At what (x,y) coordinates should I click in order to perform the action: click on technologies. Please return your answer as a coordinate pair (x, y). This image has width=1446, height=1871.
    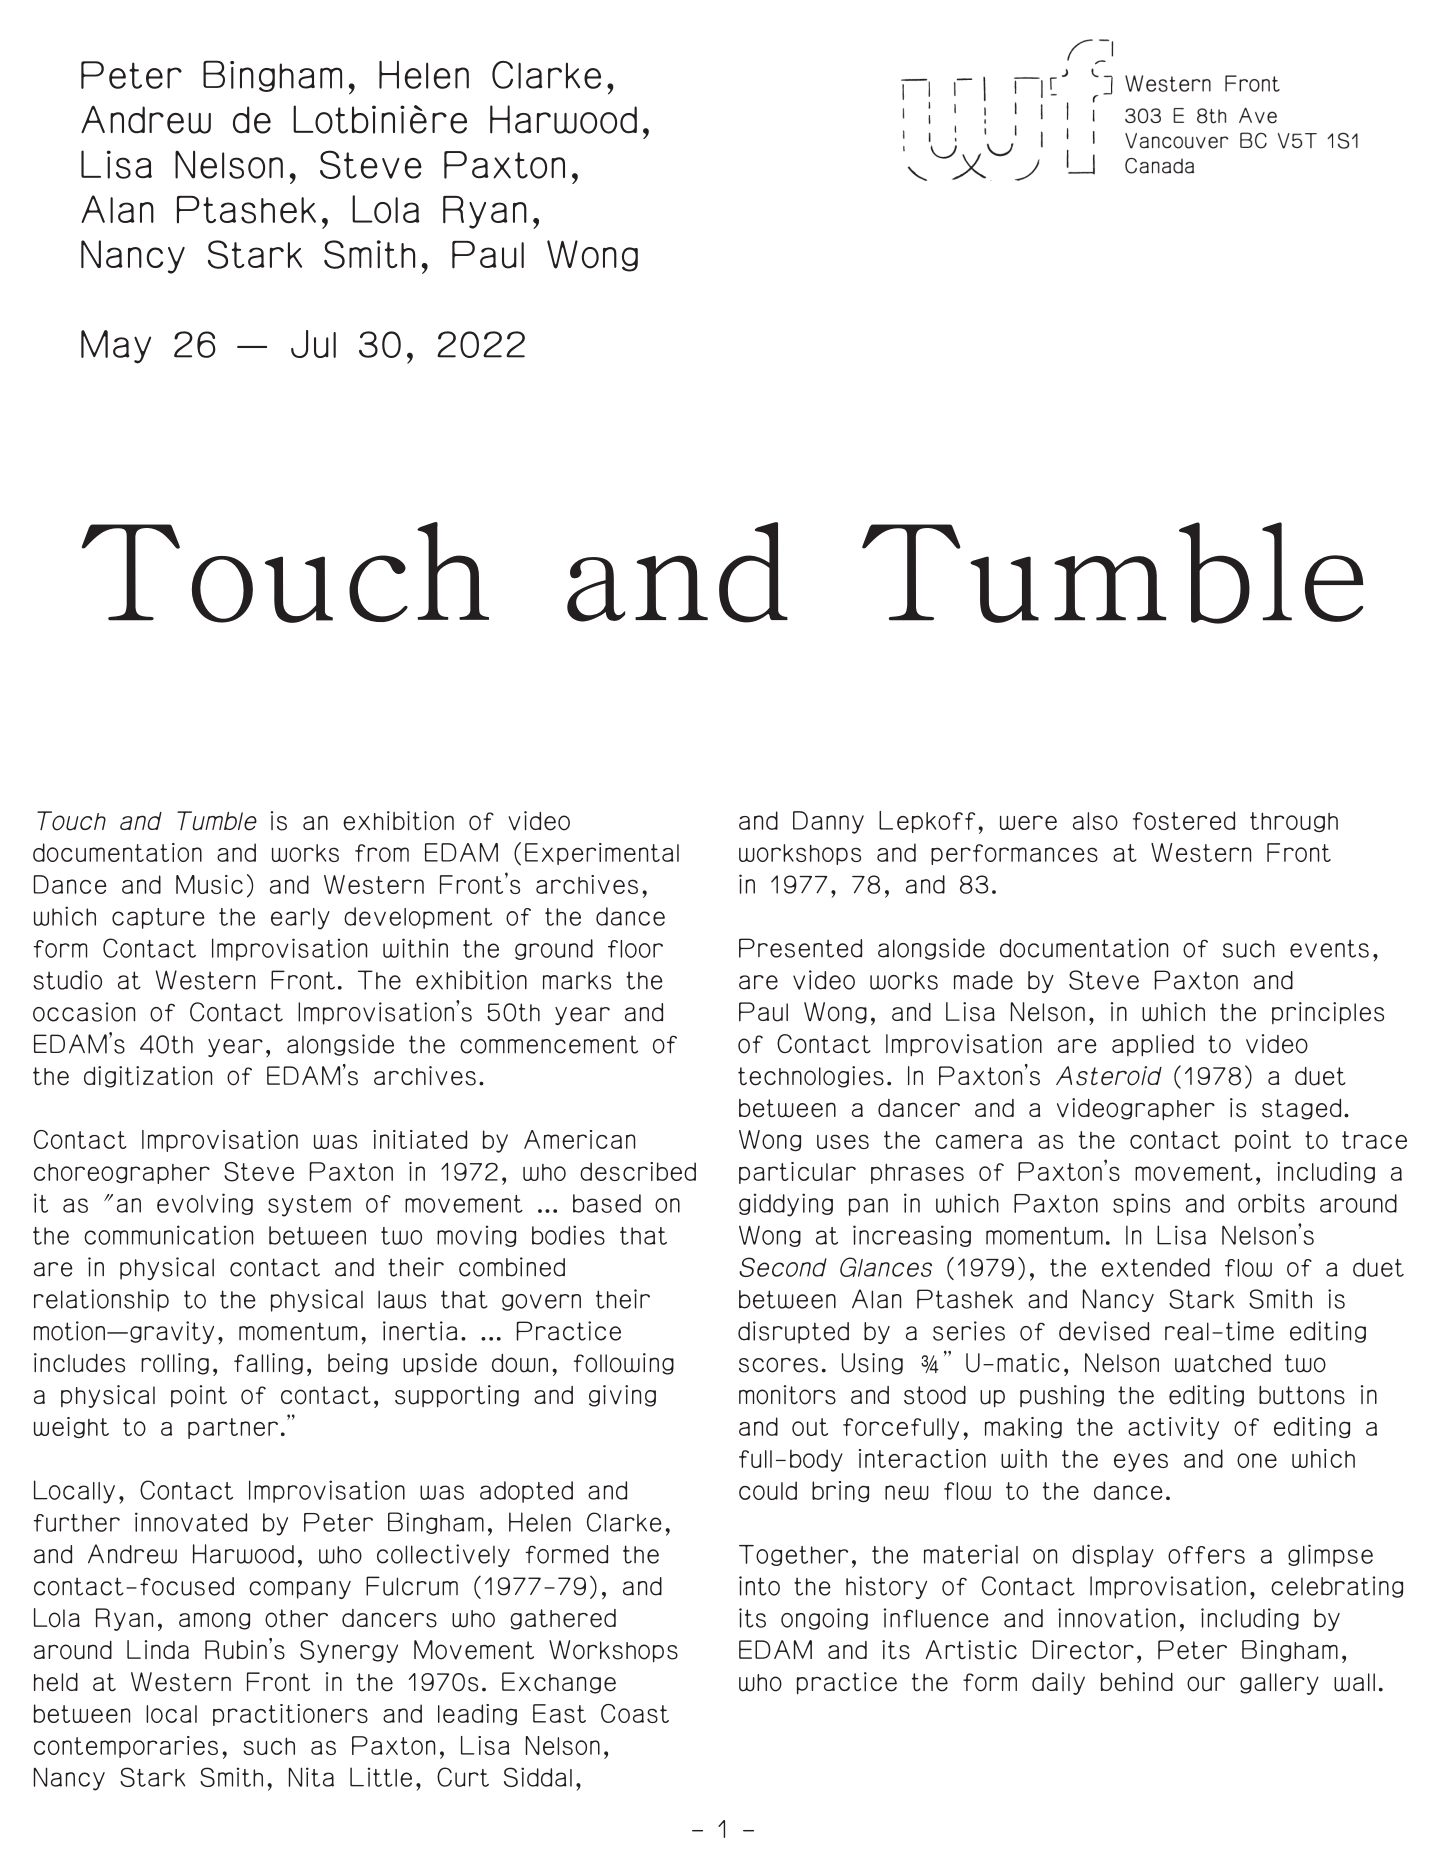
    Looking at the image, I should click on (811, 1077).
